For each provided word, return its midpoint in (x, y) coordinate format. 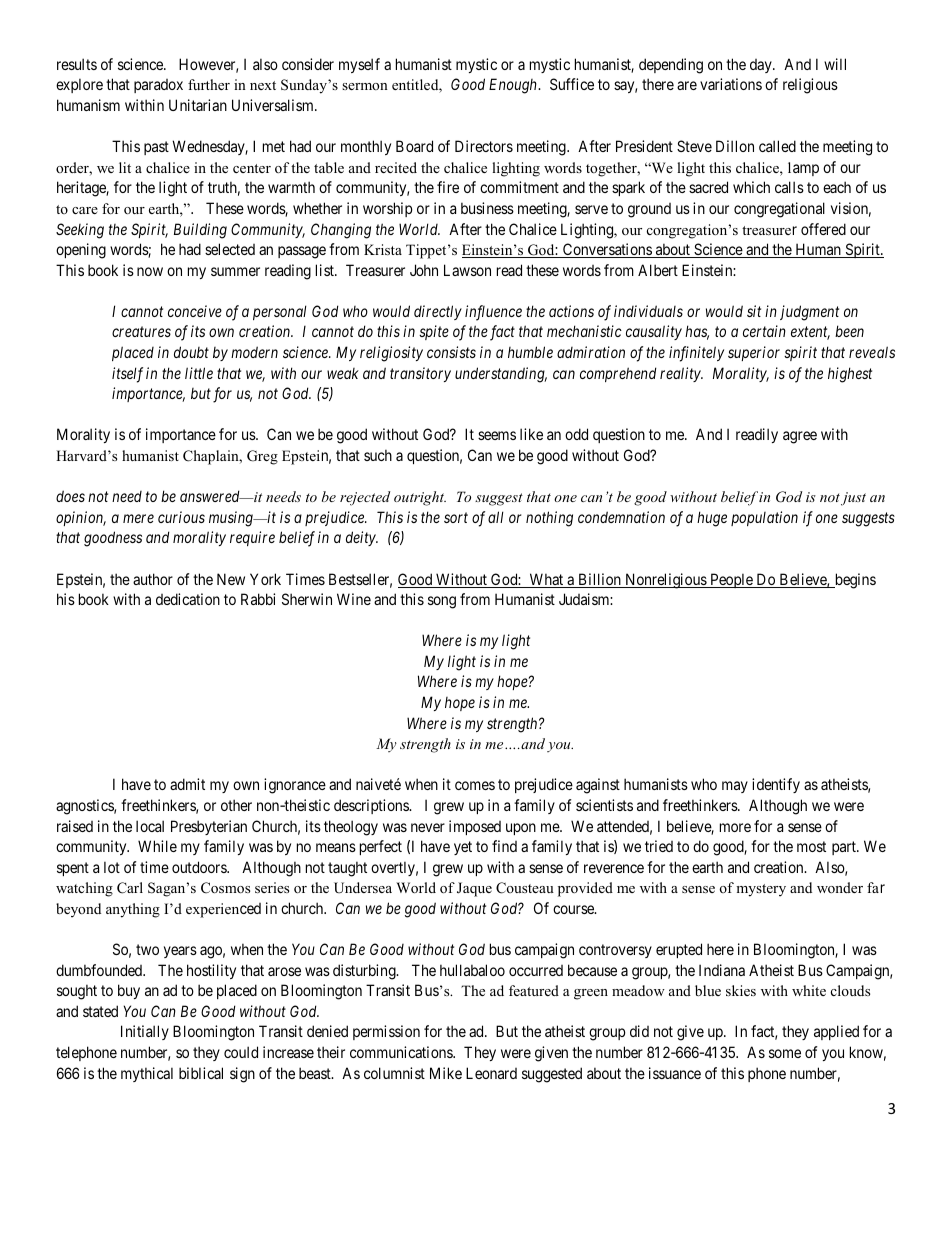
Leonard (491, 1073)
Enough (514, 86)
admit (187, 784)
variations (731, 84)
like (531, 434)
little (199, 373)
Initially (145, 1032)
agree (800, 437)
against (598, 786)
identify (776, 785)
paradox (158, 86)
